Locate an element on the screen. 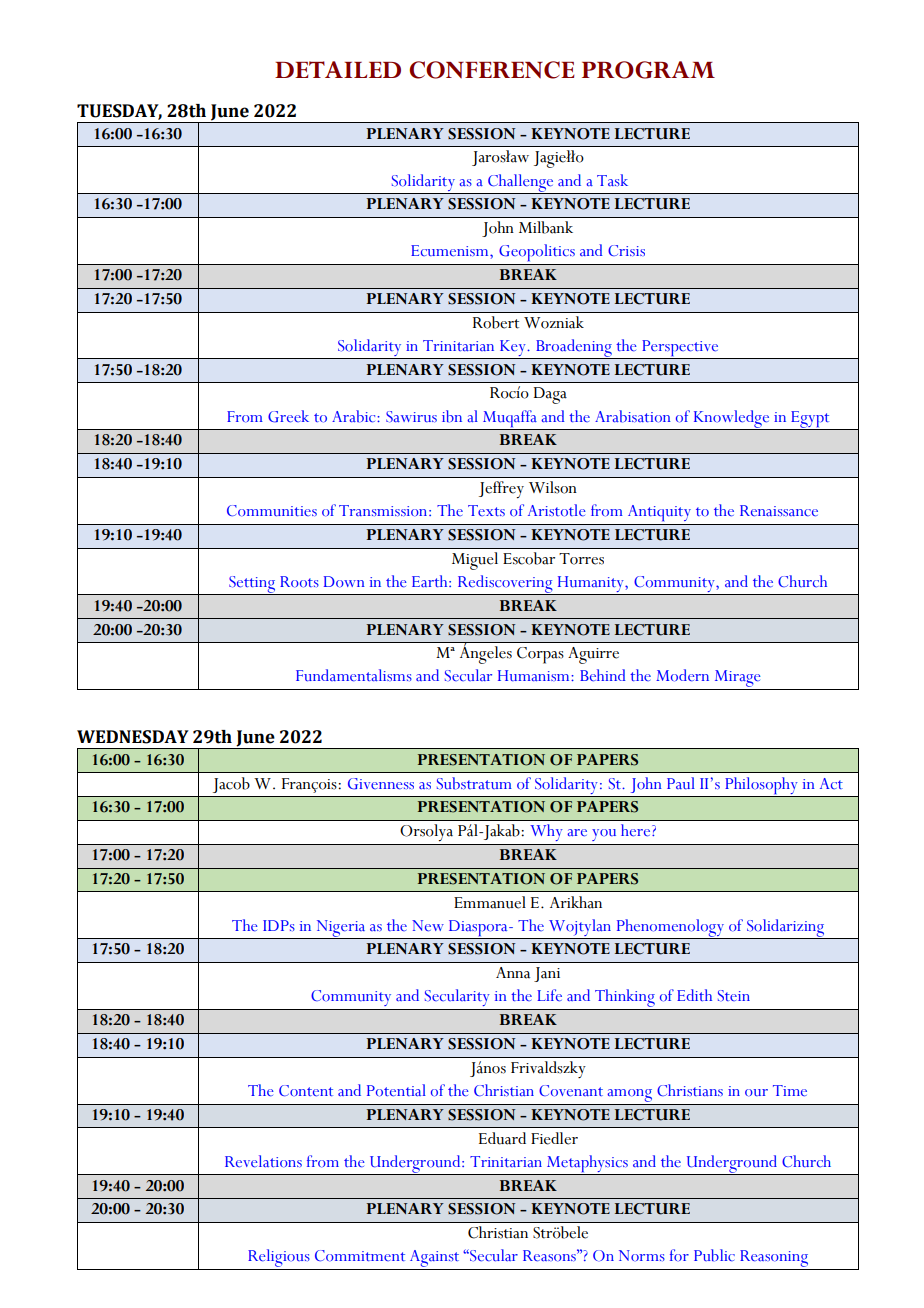  Nigeria is located at coordinates (341, 929).
